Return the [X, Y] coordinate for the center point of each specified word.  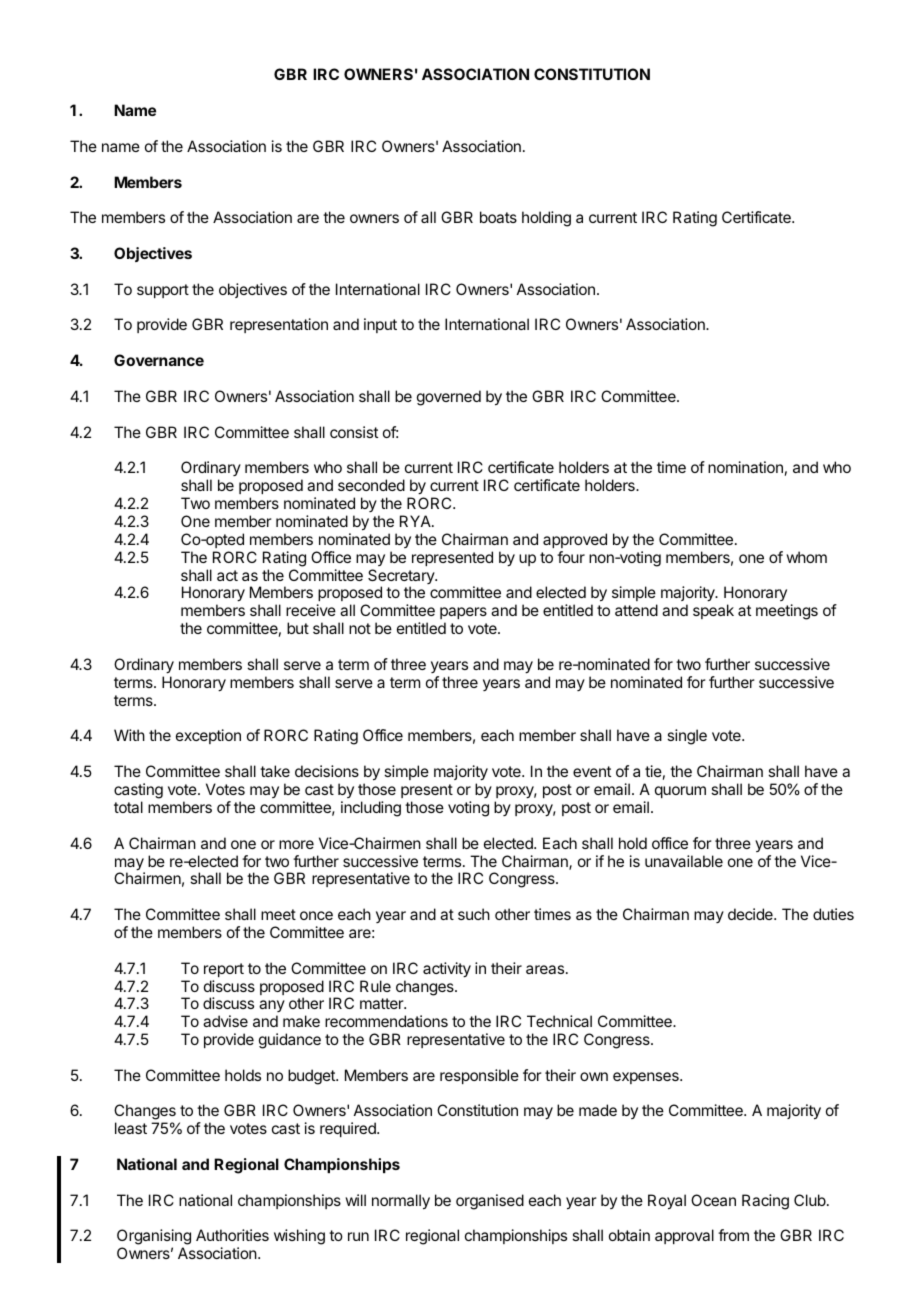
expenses [647, 1078]
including [371, 809]
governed [449, 398]
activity [447, 970]
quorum [680, 792]
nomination [745, 467]
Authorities [232, 1235]
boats [498, 217]
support [163, 291]
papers [463, 615]
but [298, 628]
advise [225, 1021]
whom [806, 557]
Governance [159, 360]
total [128, 807]
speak [713, 611]
